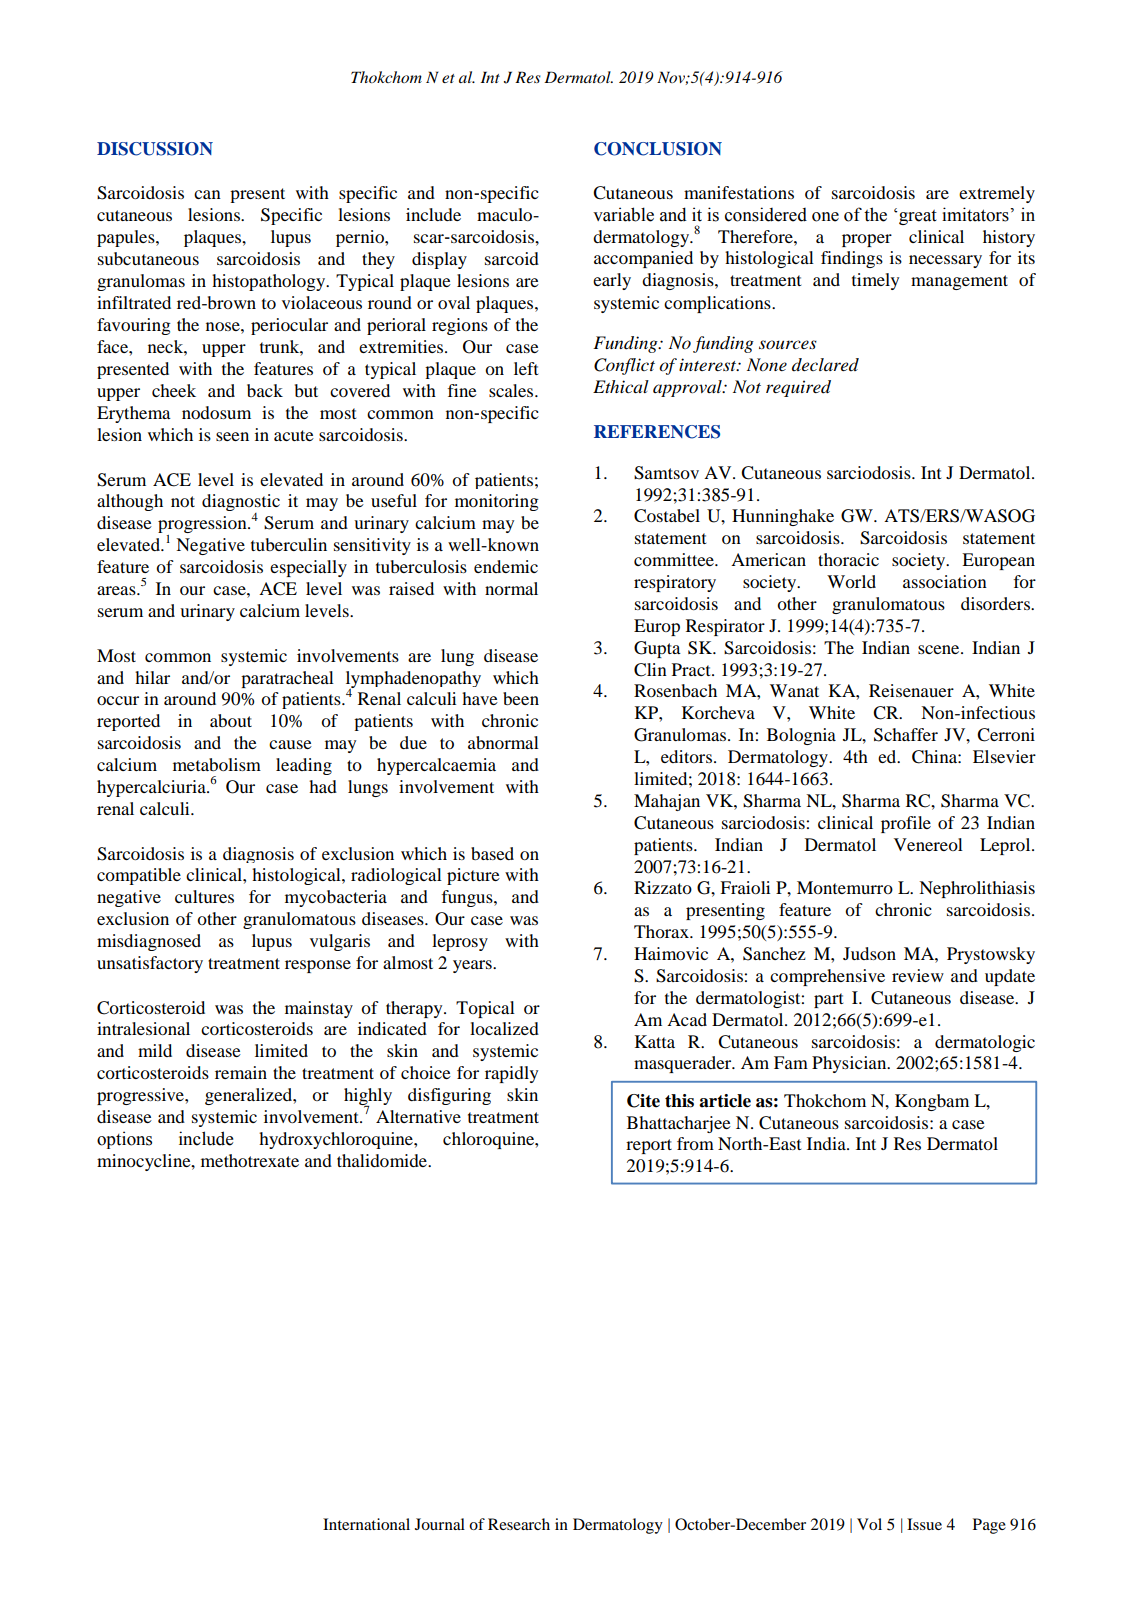  What do you see at coordinates (521, 698) in the document?
I see `been` at bounding box center [521, 698].
